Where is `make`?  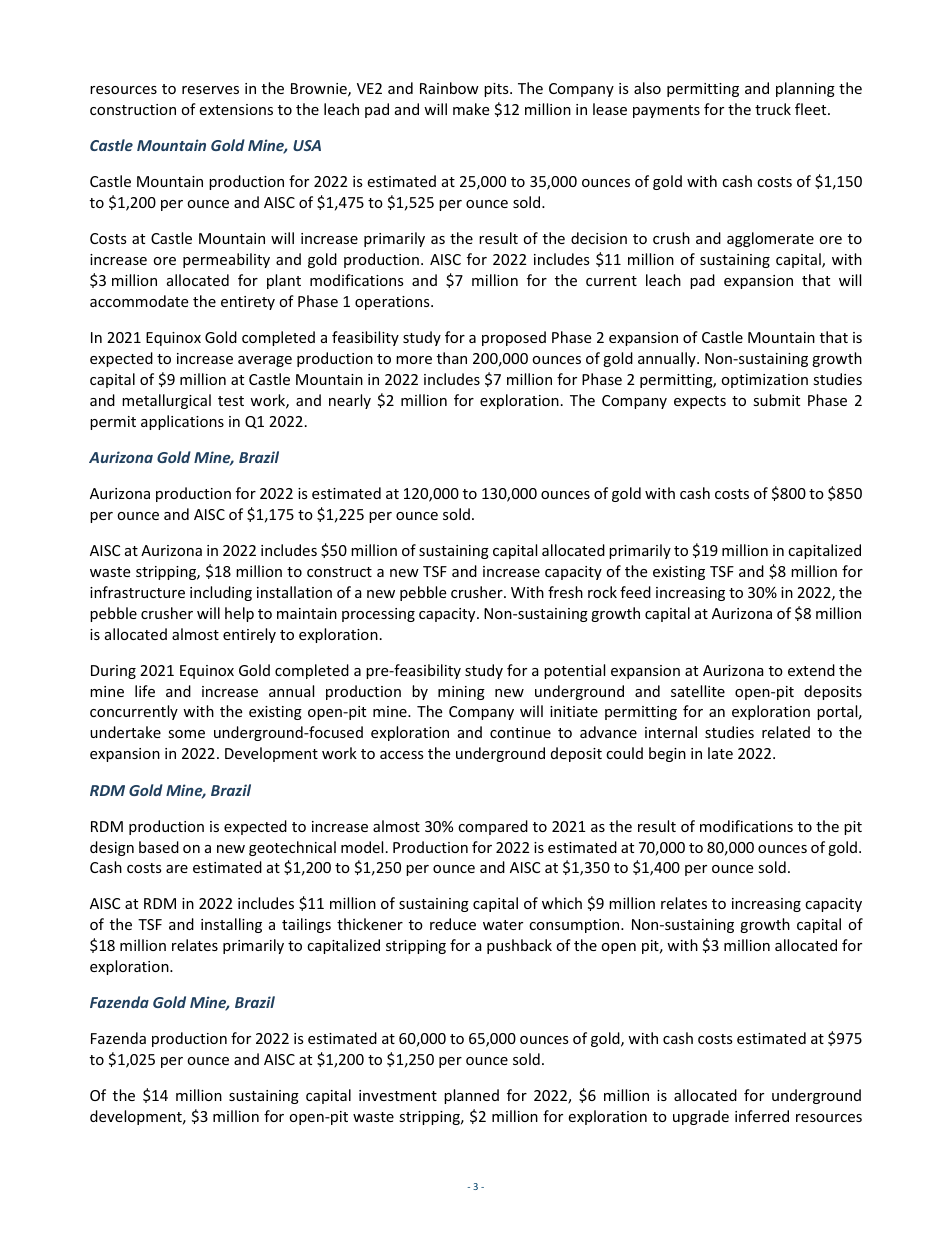 make is located at coordinates (471, 109).
